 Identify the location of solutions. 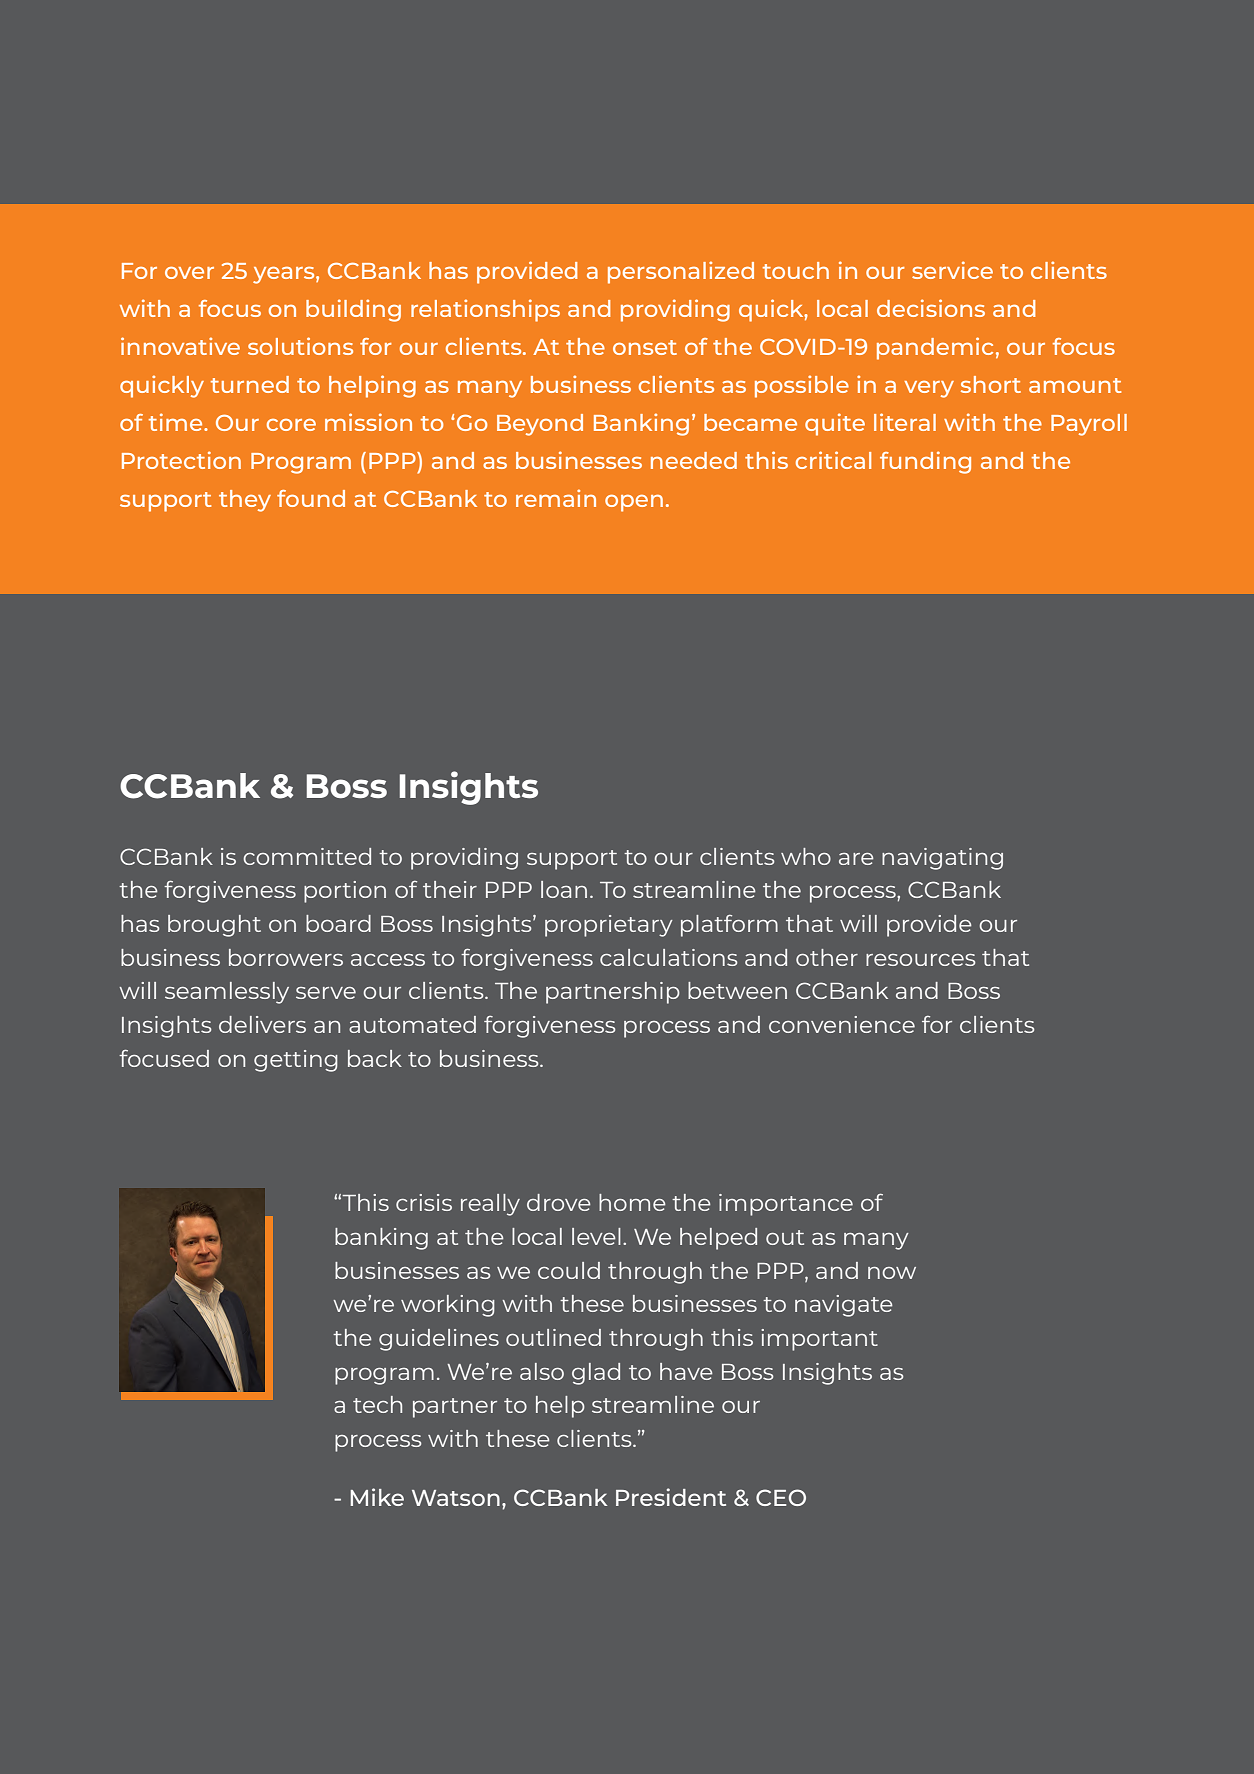
(300, 346).
